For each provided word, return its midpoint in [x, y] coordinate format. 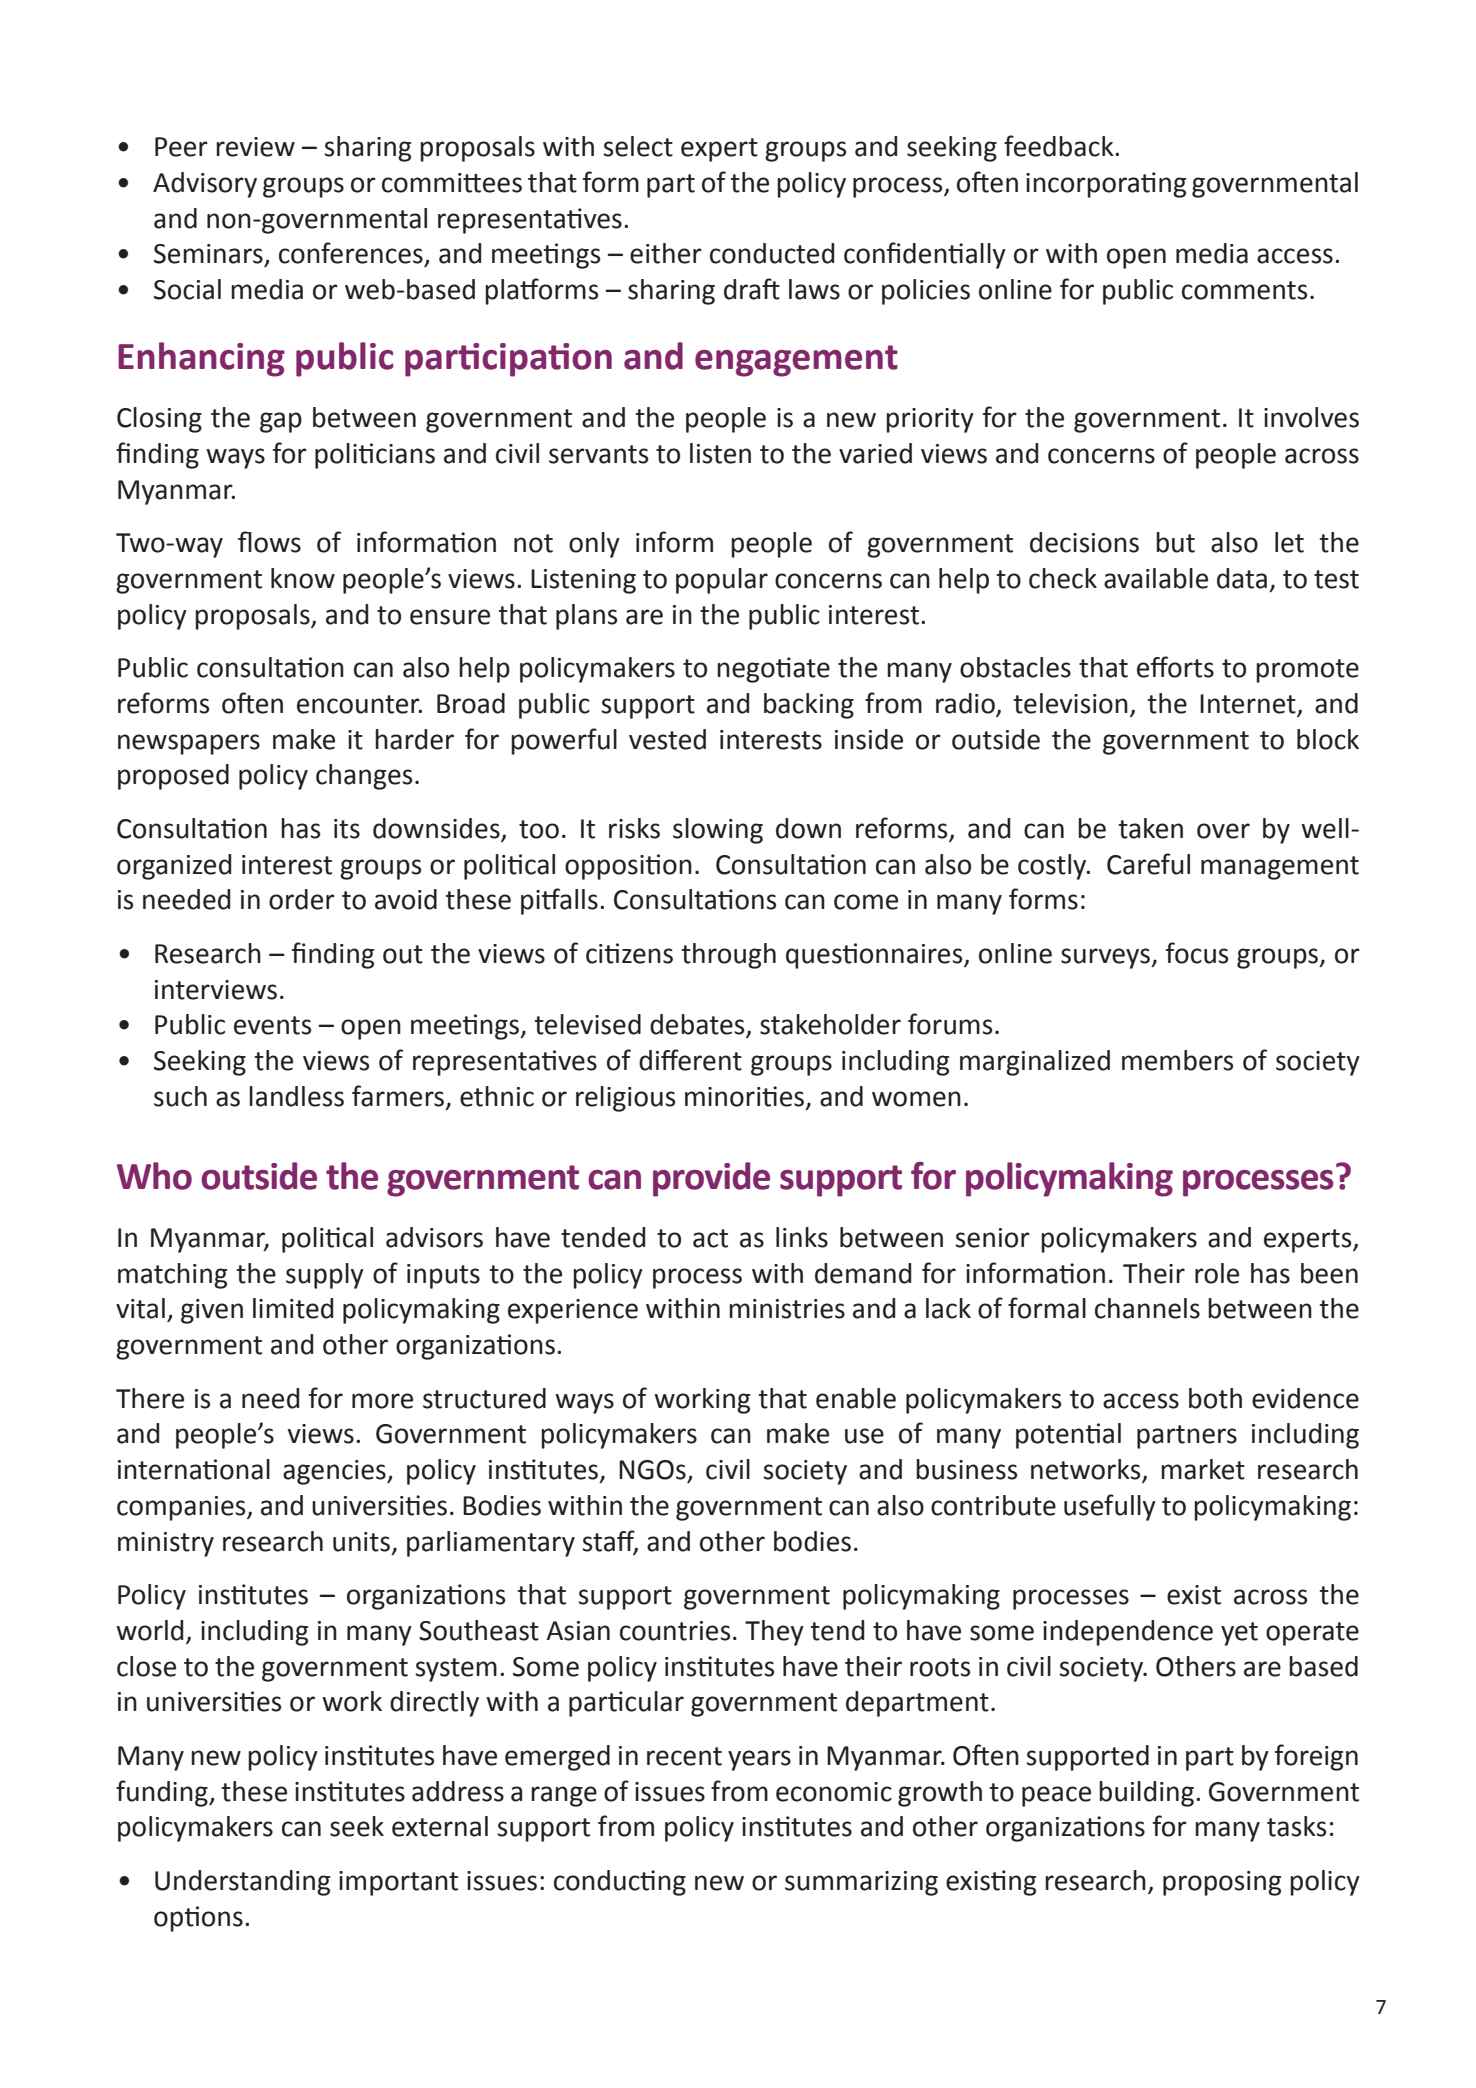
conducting [620, 1883]
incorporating [1106, 185]
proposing [1222, 1883]
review [255, 147]
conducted [772, 253]
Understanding [242, 1883]
